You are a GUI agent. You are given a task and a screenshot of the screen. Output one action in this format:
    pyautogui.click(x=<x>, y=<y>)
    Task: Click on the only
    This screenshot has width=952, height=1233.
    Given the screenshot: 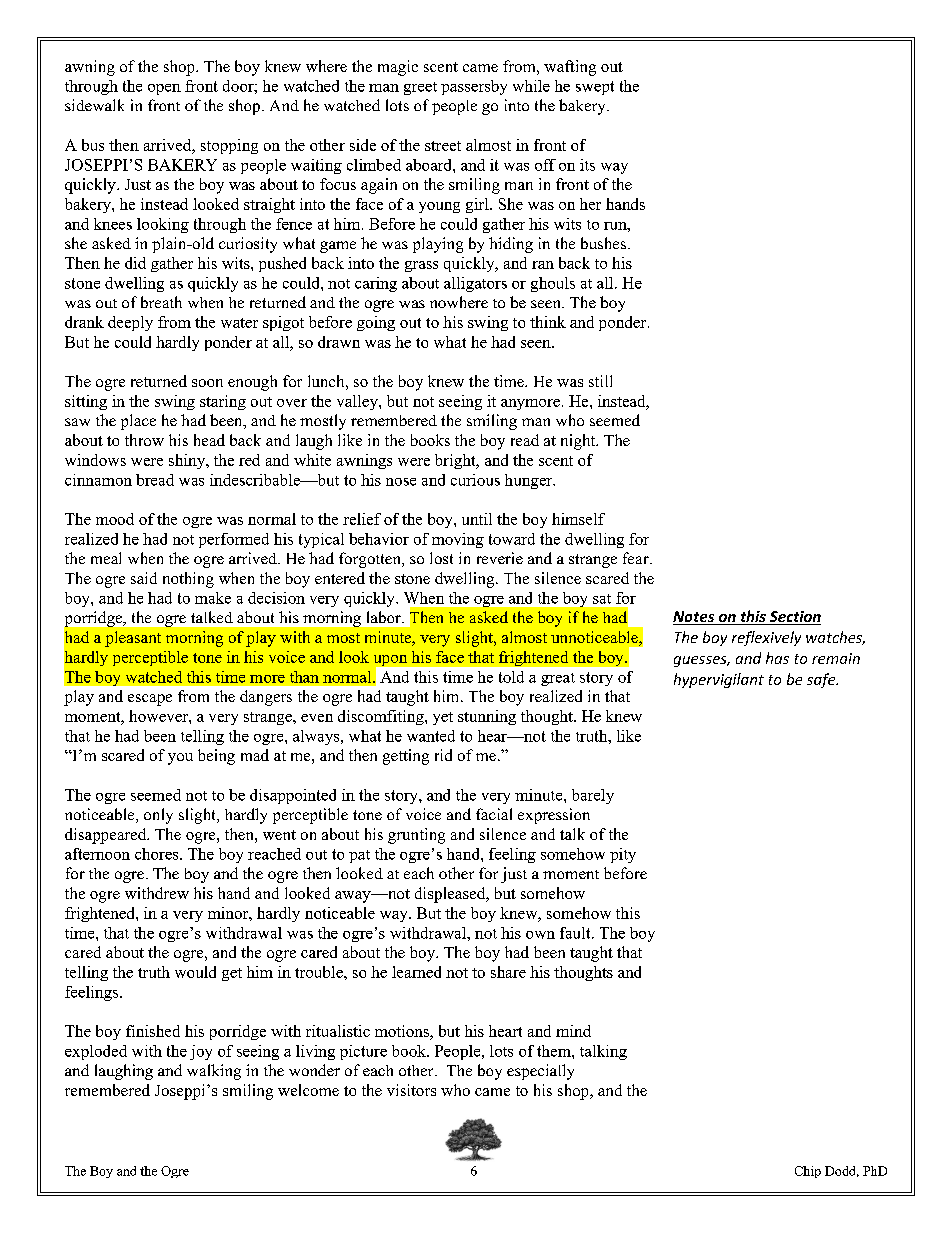 What is the action you would take?
    pyautogui.click(x=158, y=816)
